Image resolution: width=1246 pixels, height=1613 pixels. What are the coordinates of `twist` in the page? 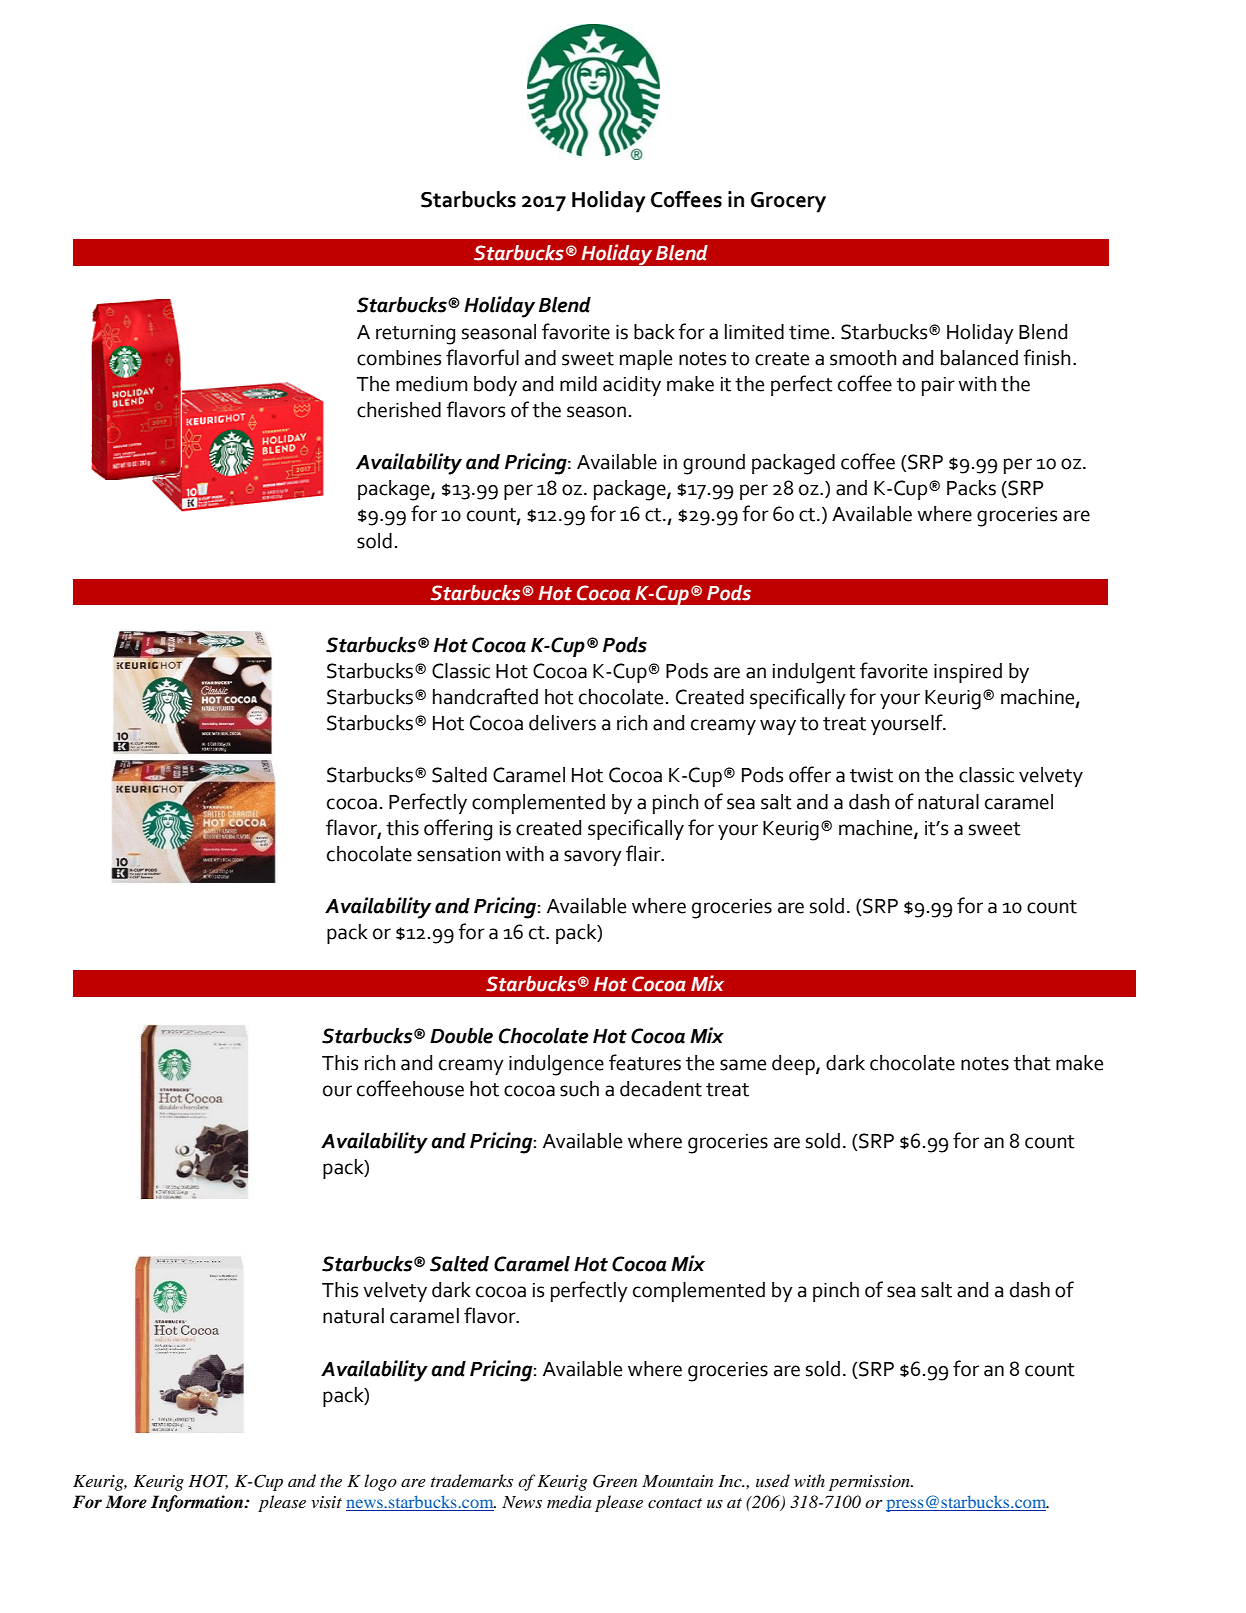 It's located at (871, 775).
